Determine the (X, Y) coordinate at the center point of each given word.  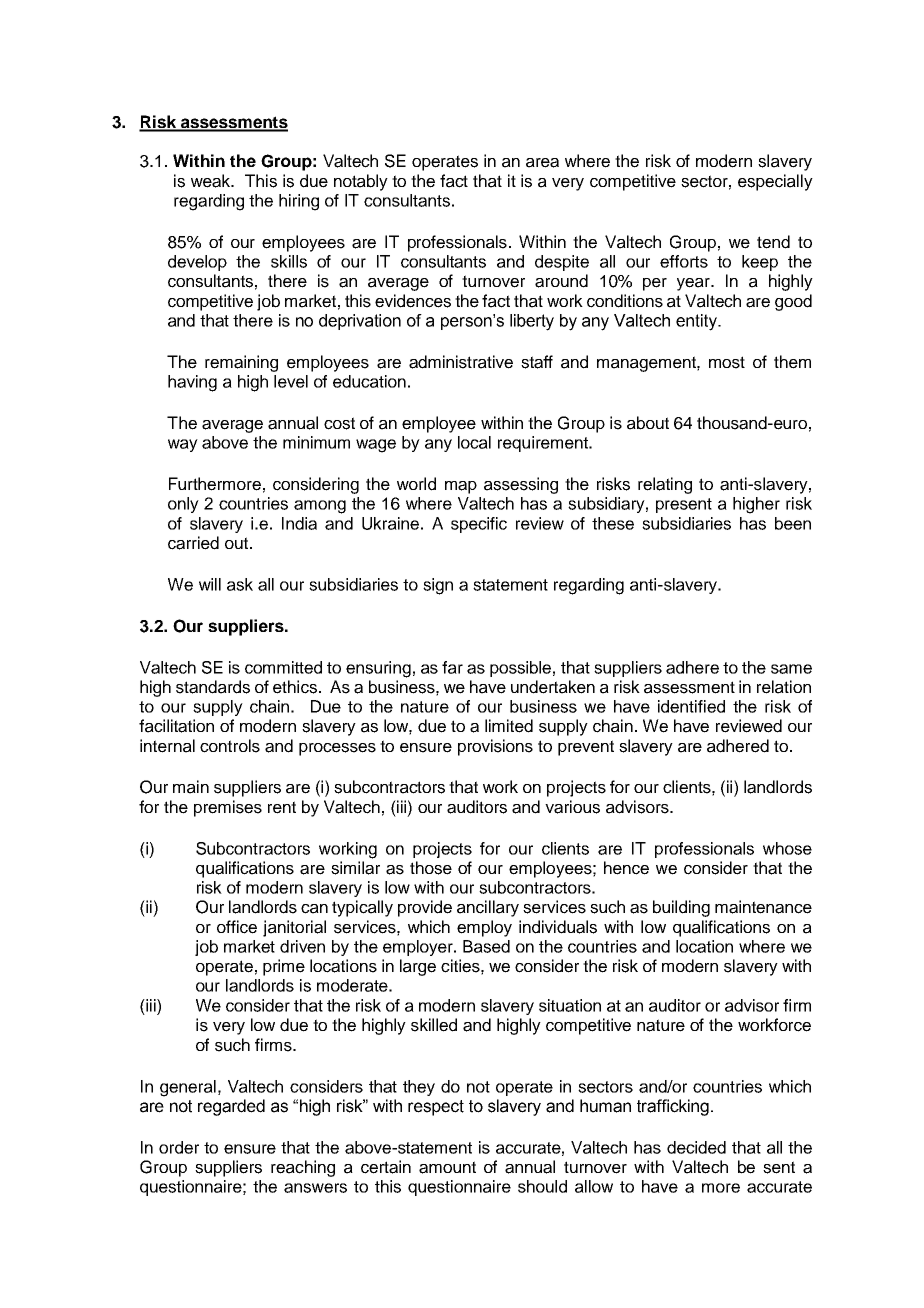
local (474, 442)
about (648, 423)
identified (691, 706)
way (183, 445)
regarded (231, 1107)
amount (447, 1167)
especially (775, 182)
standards (213, 687)
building (681, 908)
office (237, 927)
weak (212, 181)
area (542, 163)
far (452, 667)
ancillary (488, 908)
